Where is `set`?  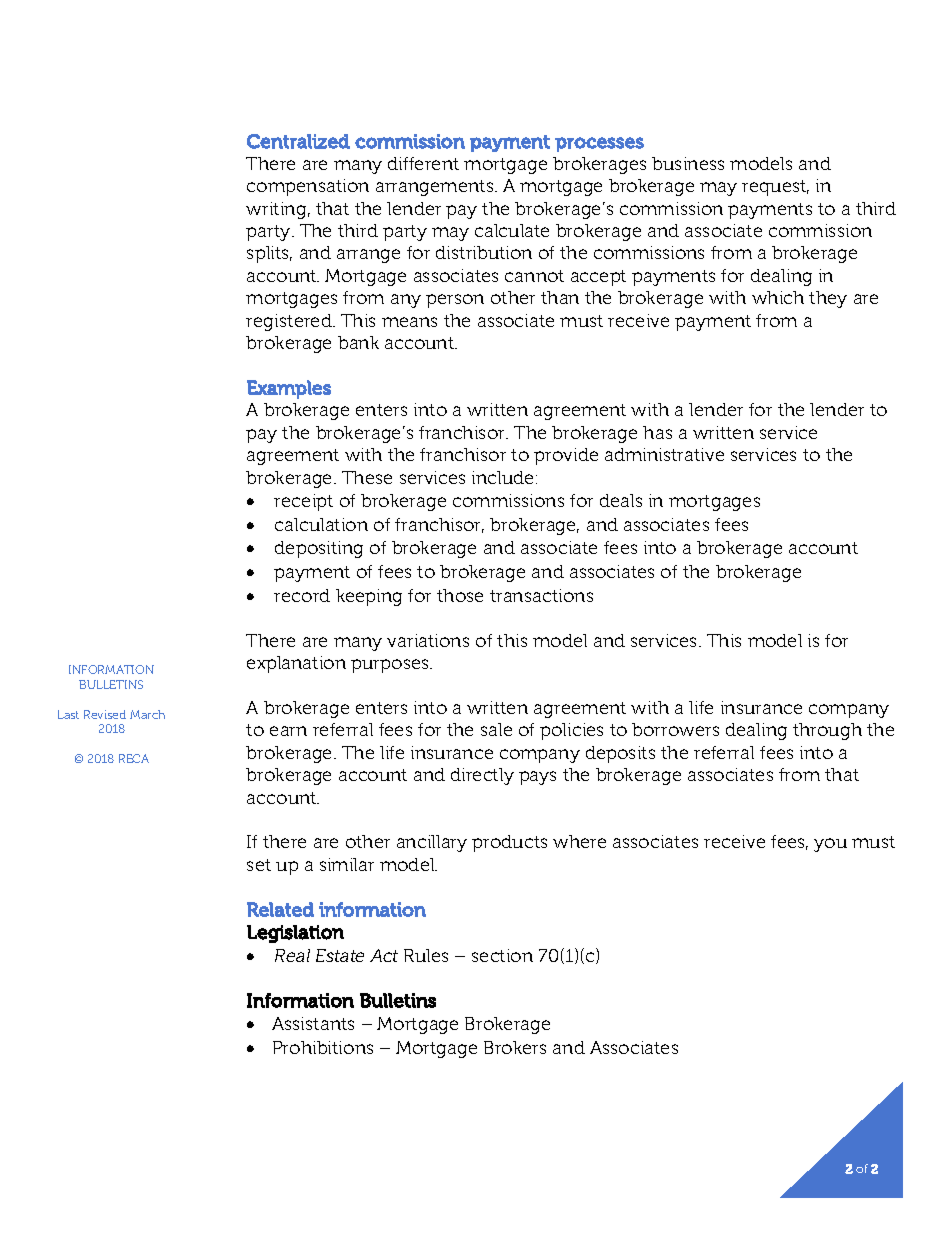
set is located at coordinates (259, 865).
